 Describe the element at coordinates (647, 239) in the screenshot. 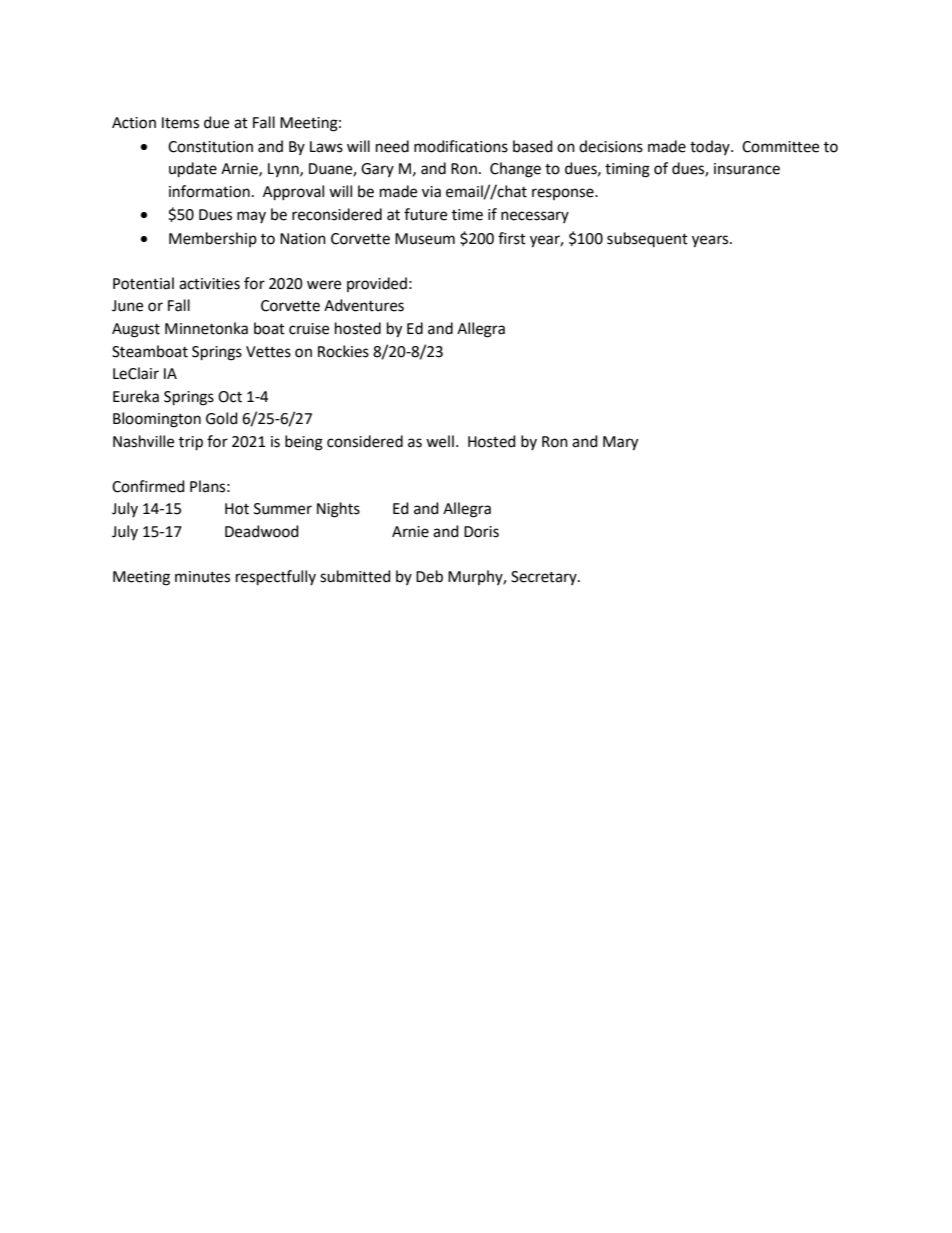

I see `subsequent` at that location.
